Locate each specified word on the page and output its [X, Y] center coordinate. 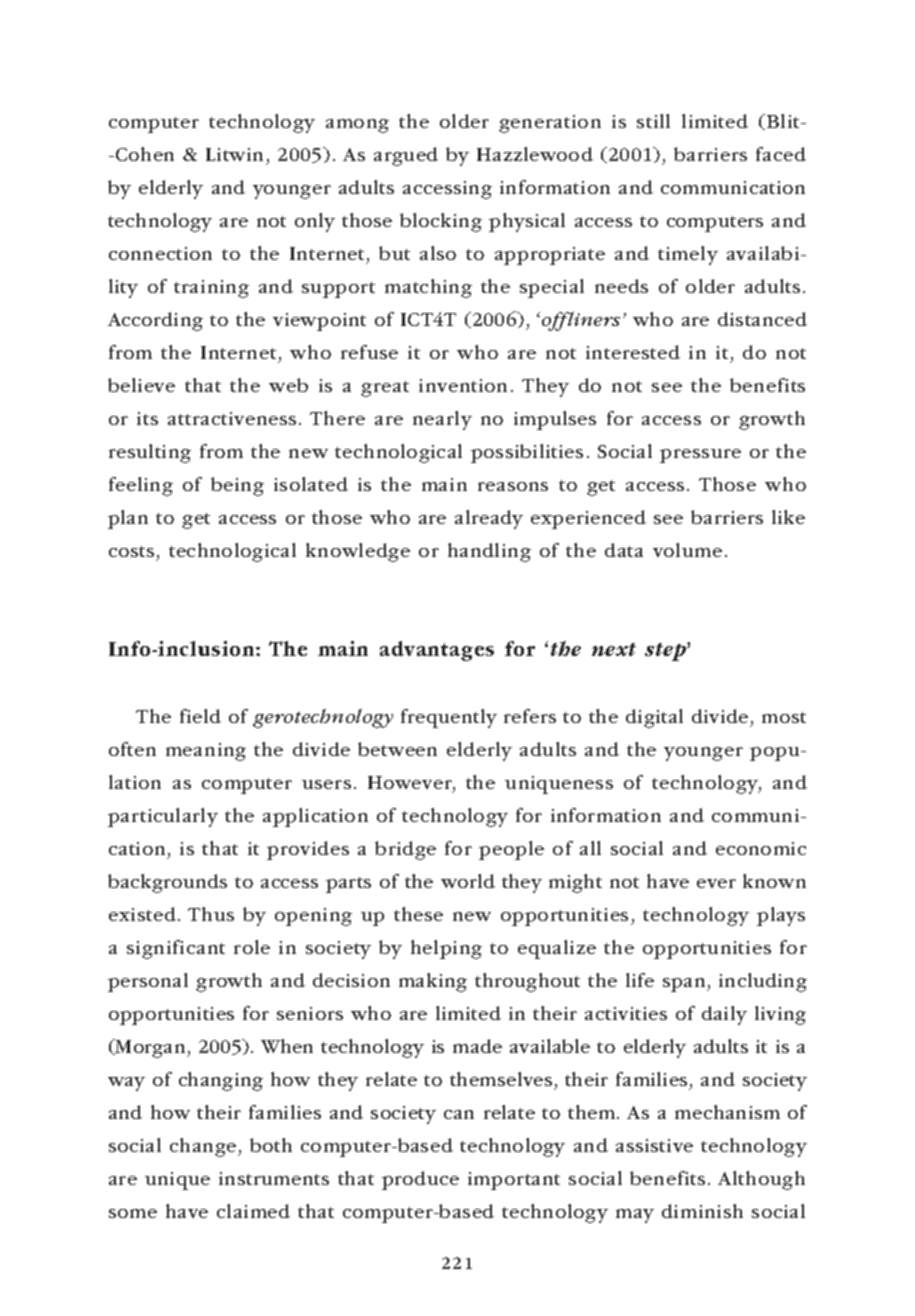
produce [420, 1180]
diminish [702, 1211]
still [653, 121]
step [666, 652]
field [200, 716]
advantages [437, 651]
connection [160, 253]
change [204, 1147]
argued [406, 156]
